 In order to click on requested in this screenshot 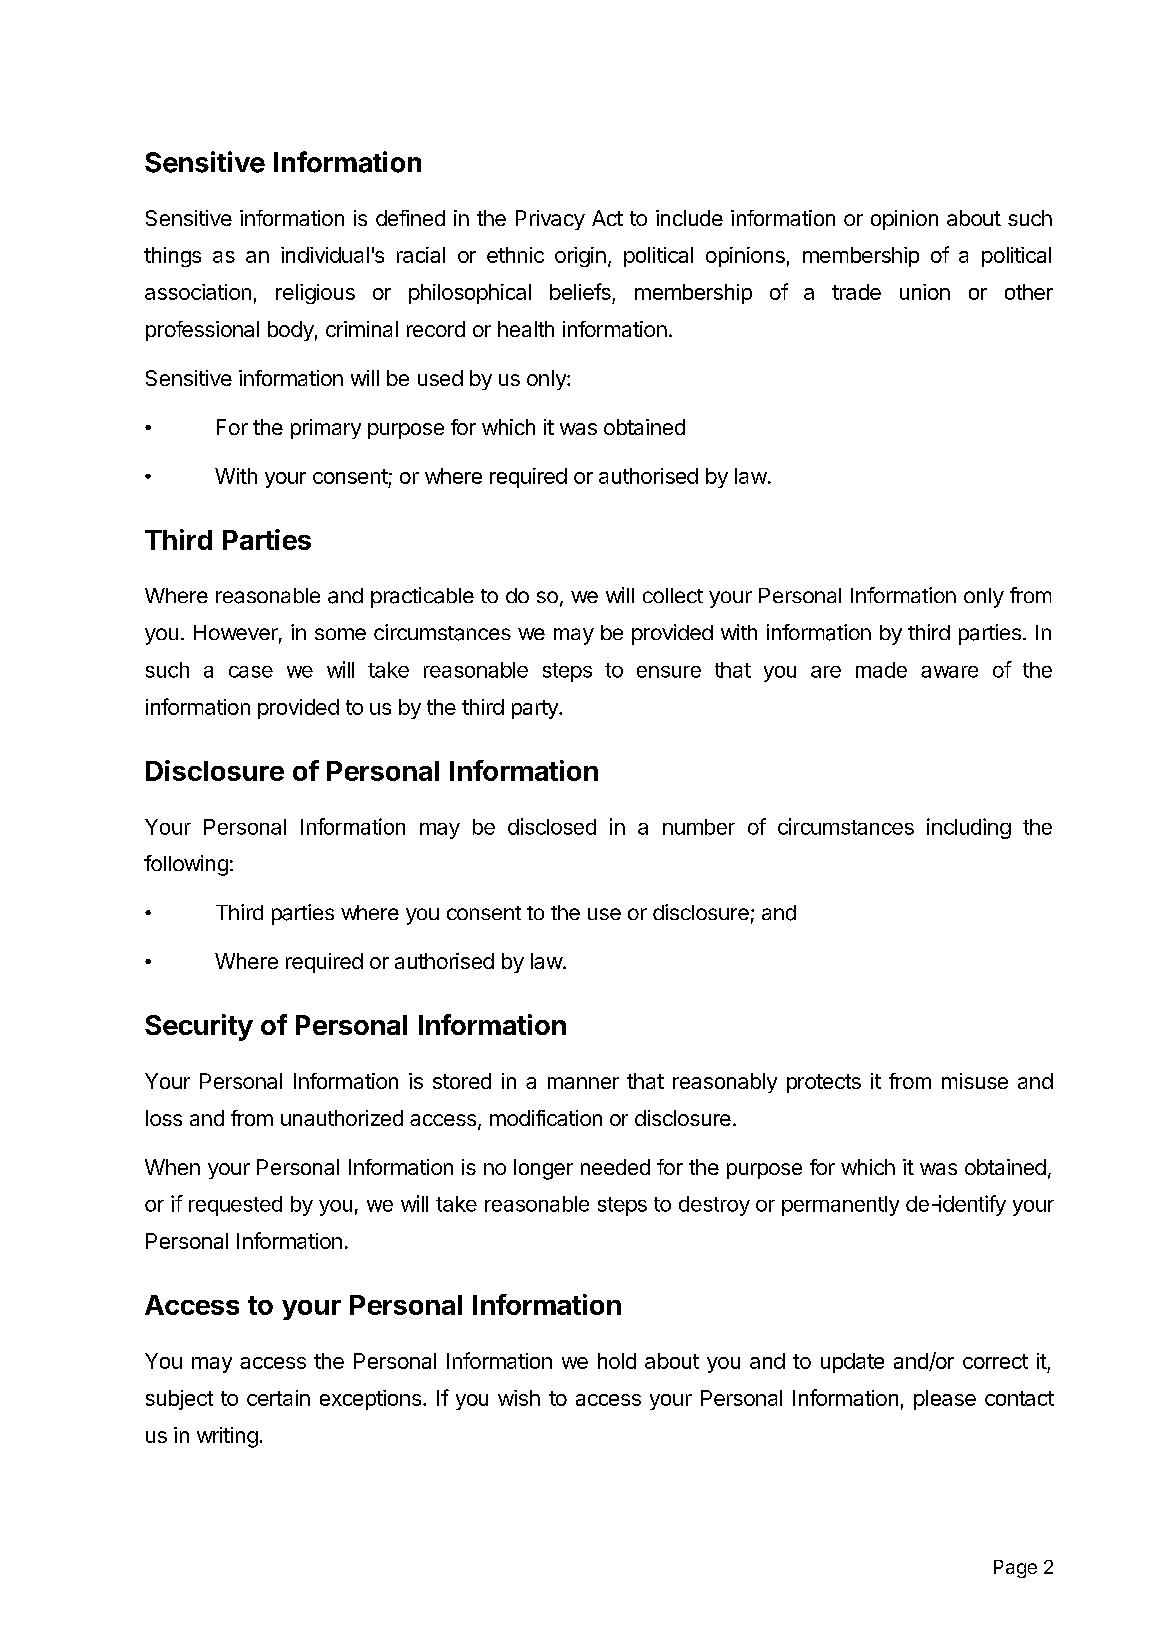, I will do `click(235, 1206)`.
